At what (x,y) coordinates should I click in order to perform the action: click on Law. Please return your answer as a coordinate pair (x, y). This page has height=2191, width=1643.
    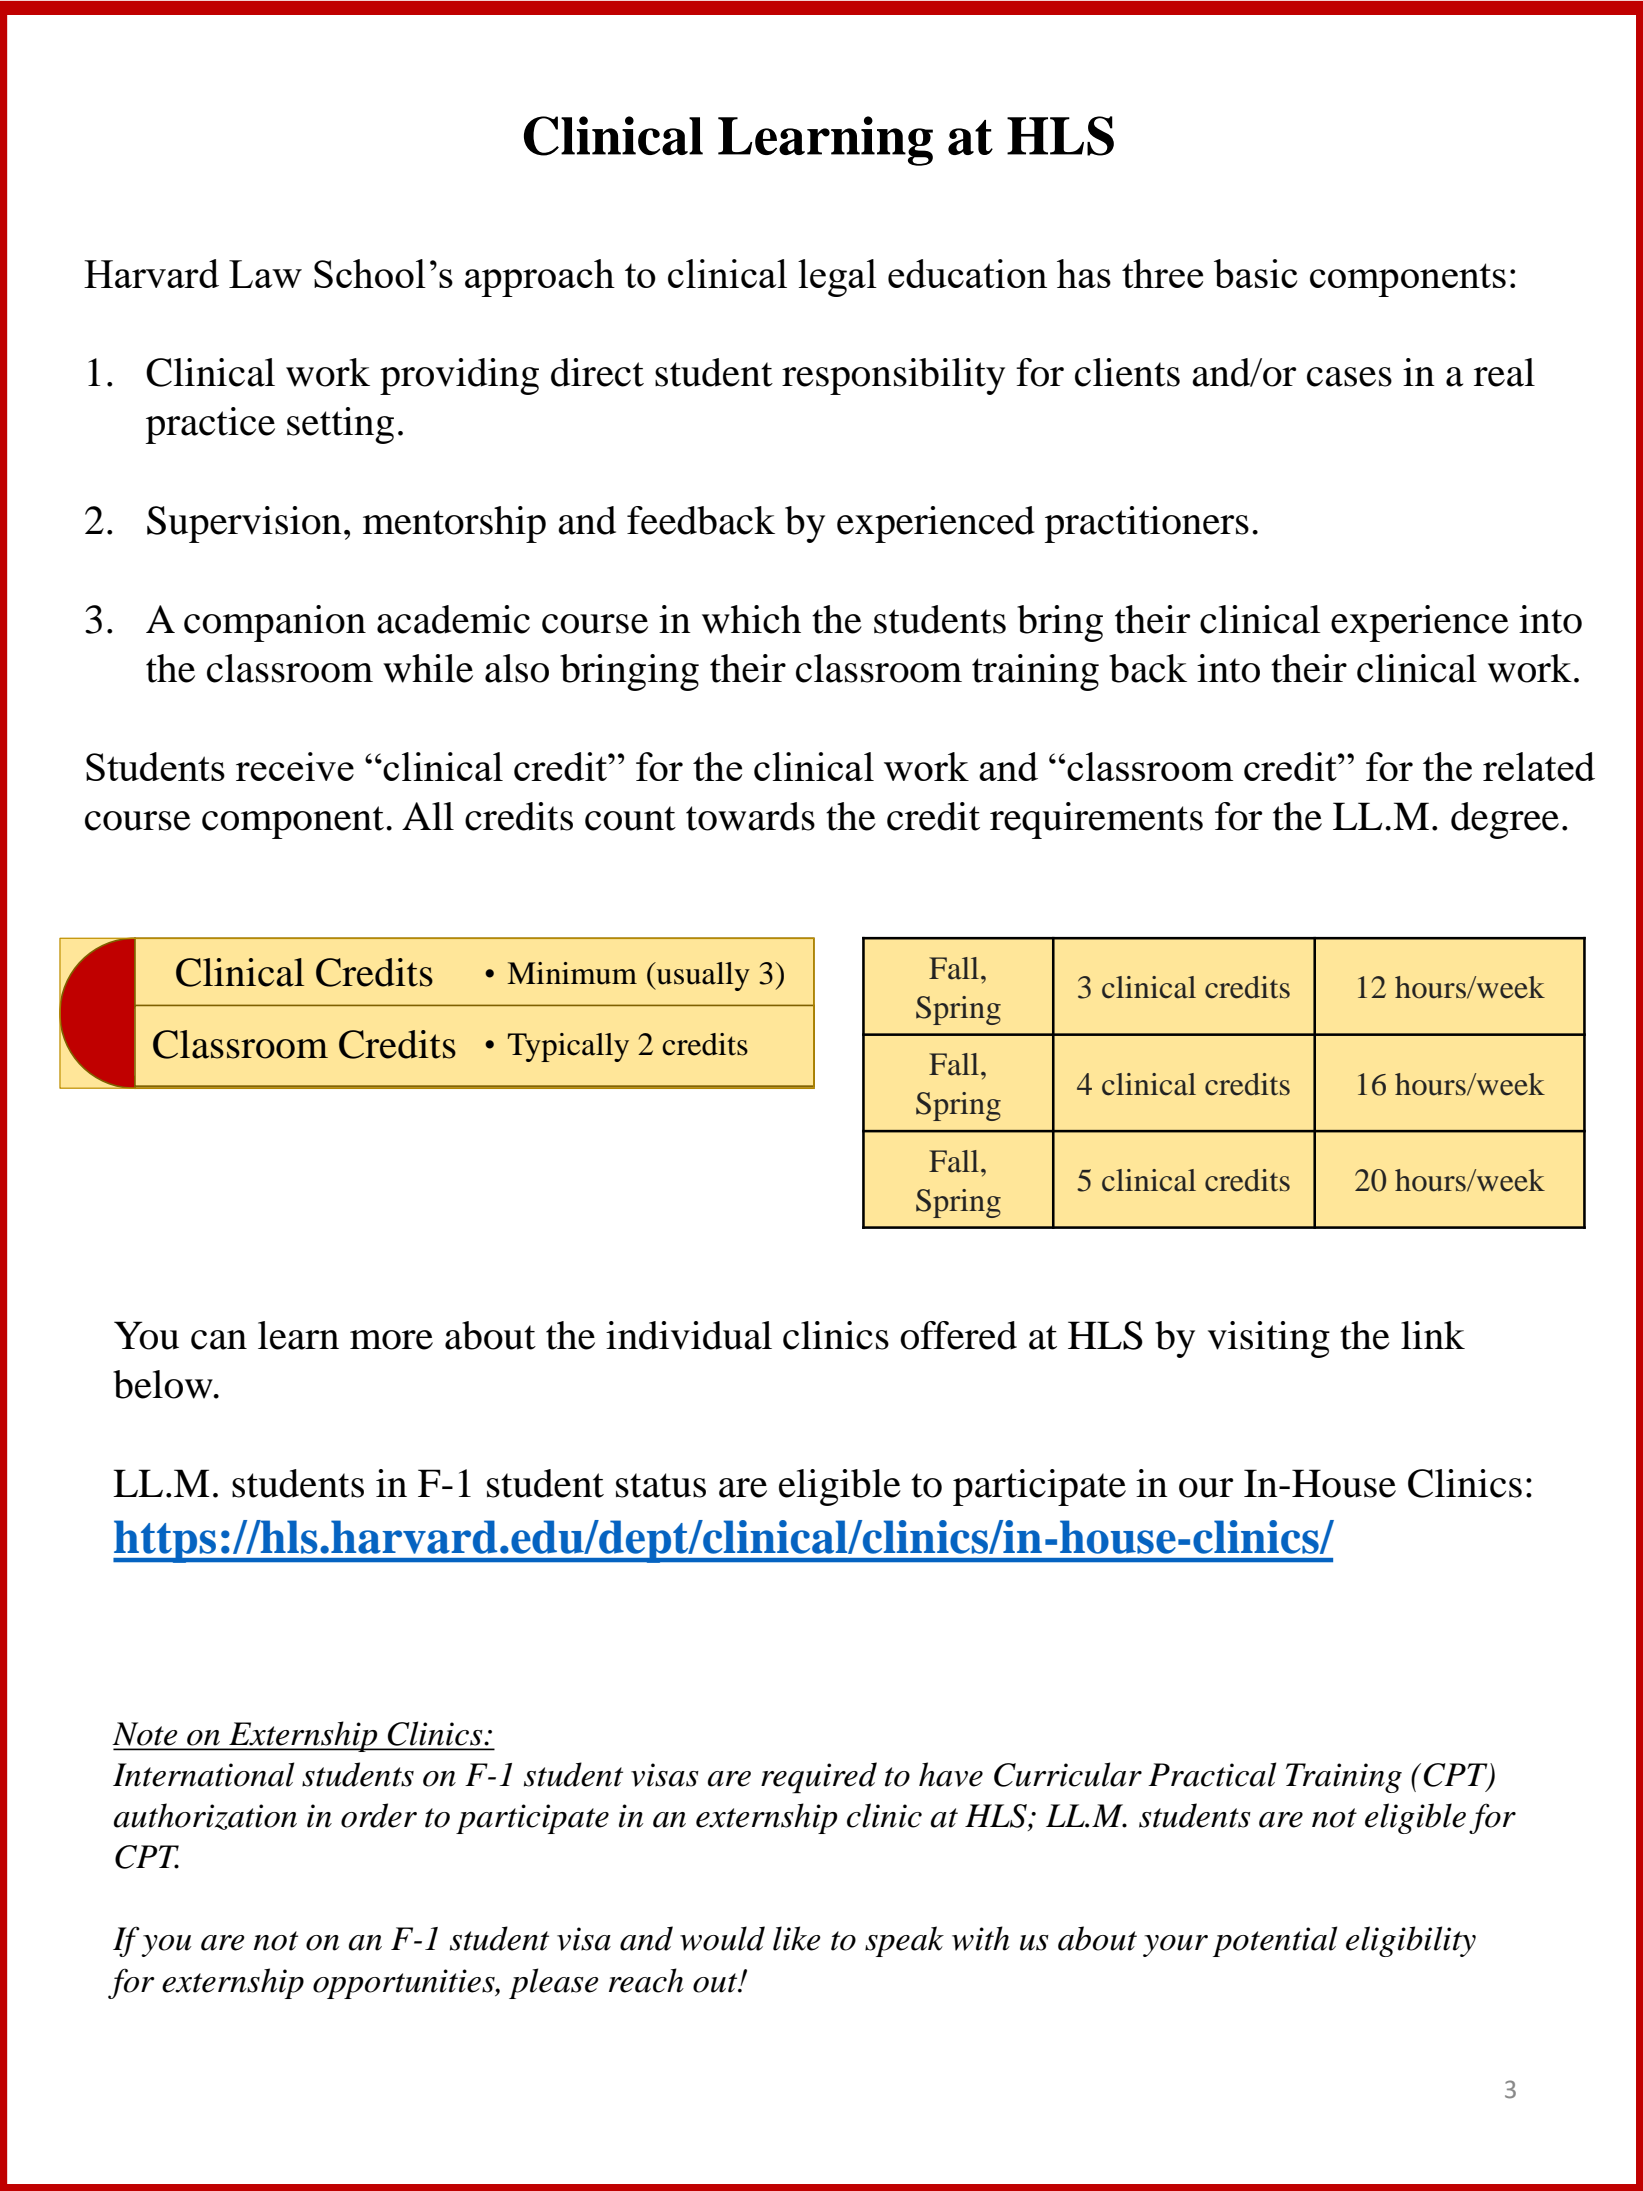
    Looking at the image, I should click on (265, 274).
